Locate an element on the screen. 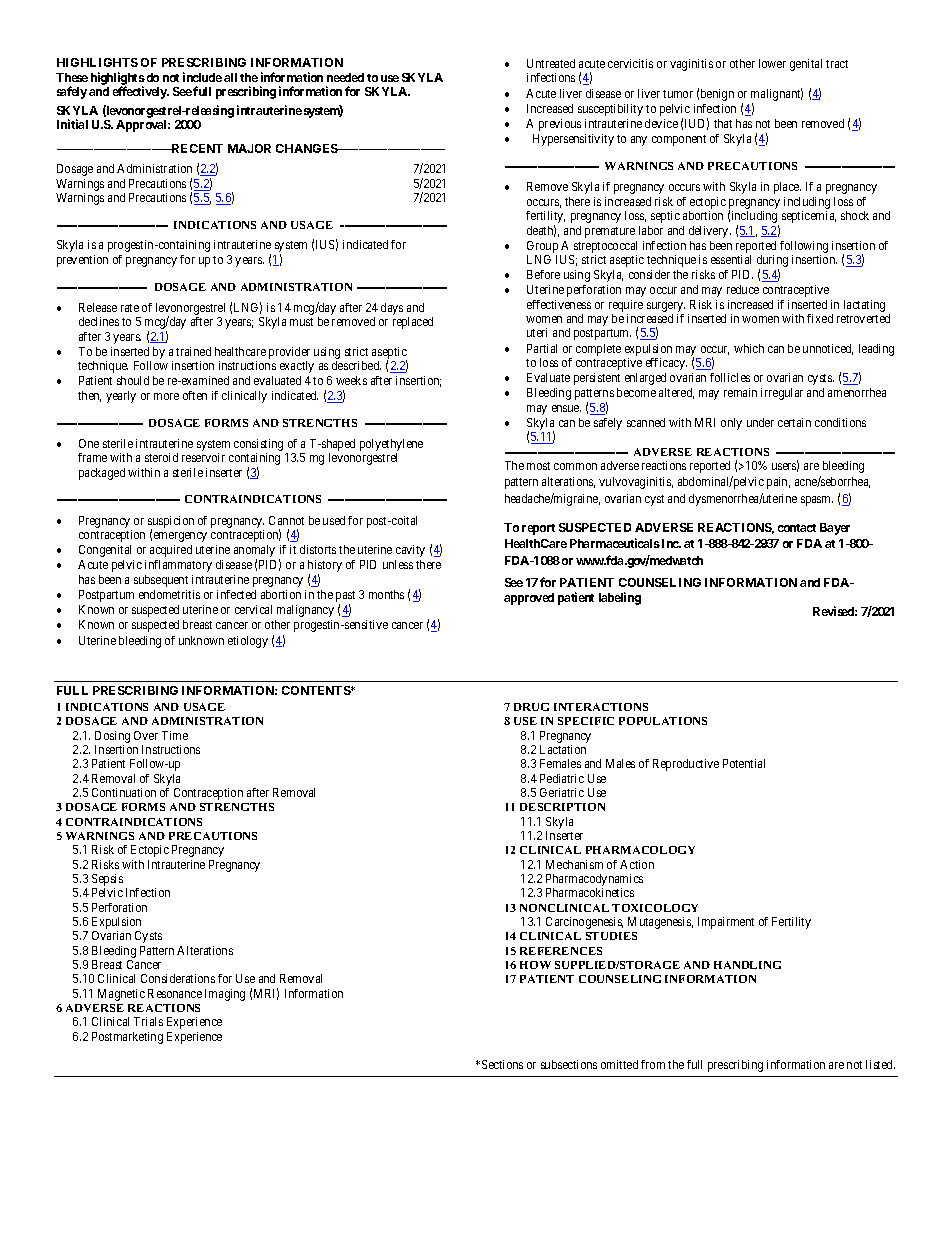  lower is located at coordinates (772, 63).
